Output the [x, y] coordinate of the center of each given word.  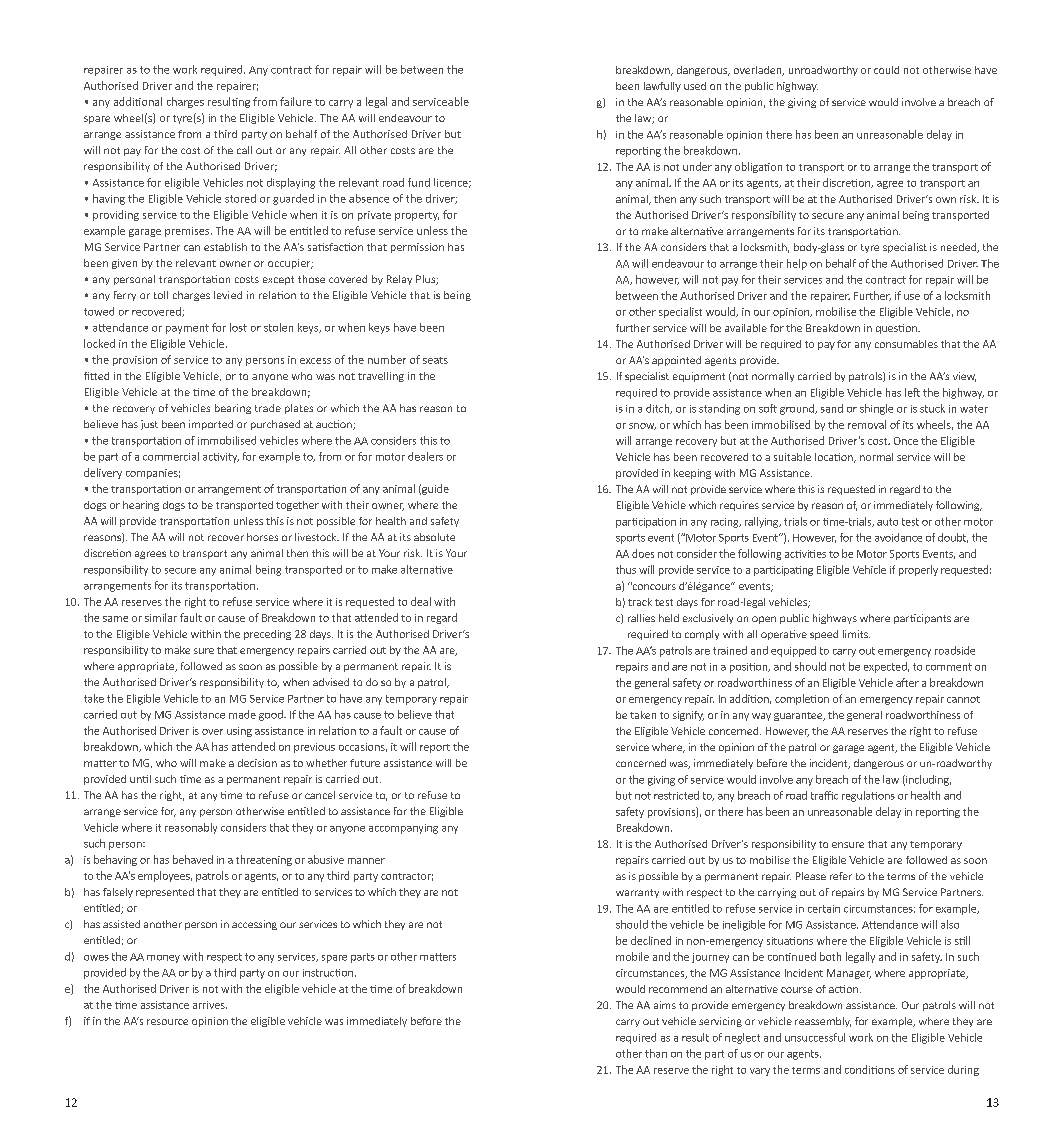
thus [626, 569]
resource [167, 1022]
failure [296, 101]
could [886, 70]
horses [262, 537]
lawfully [662, 87]
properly [918, 570]
